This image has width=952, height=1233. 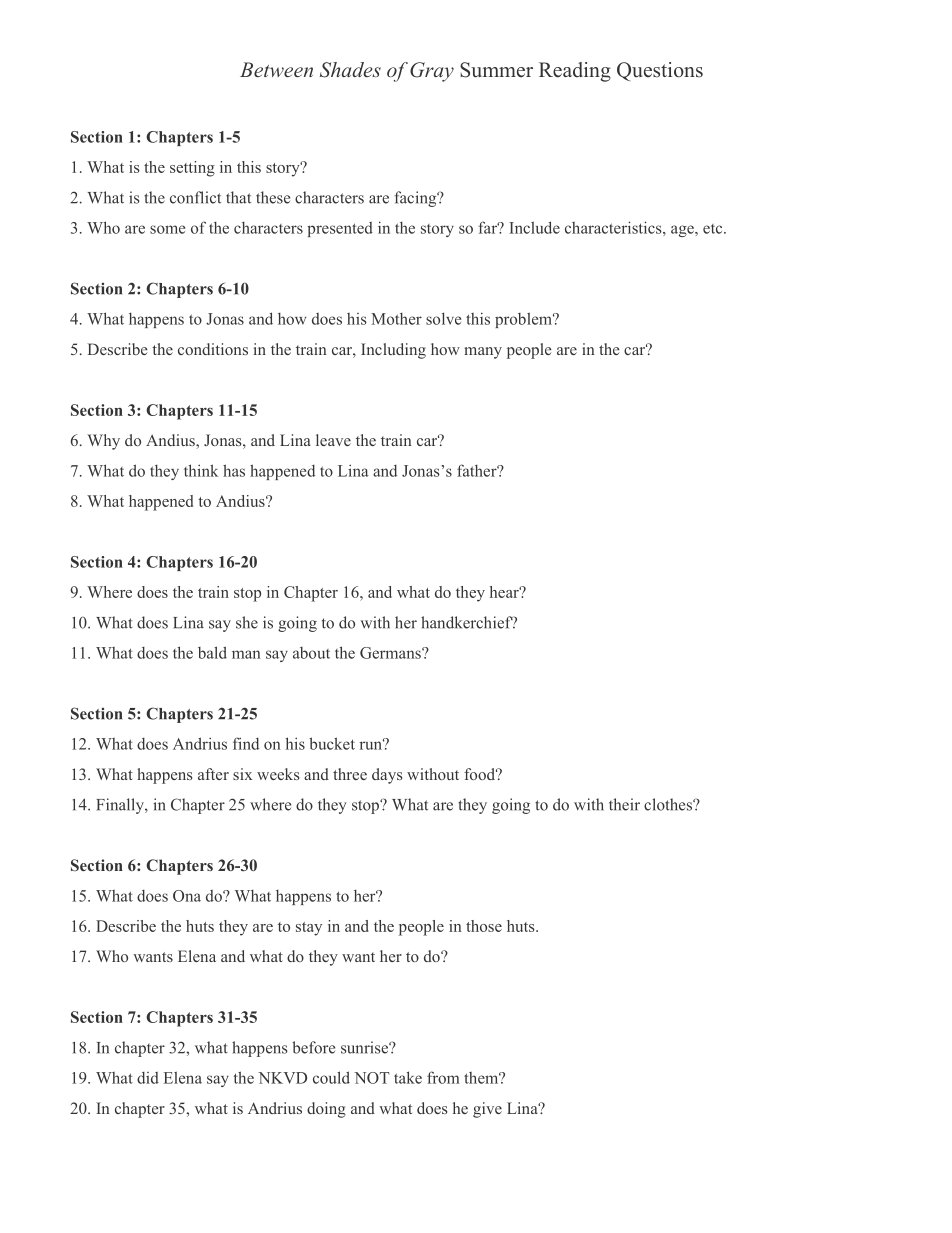 I want to click on leave, so click(x=333, y=440).
